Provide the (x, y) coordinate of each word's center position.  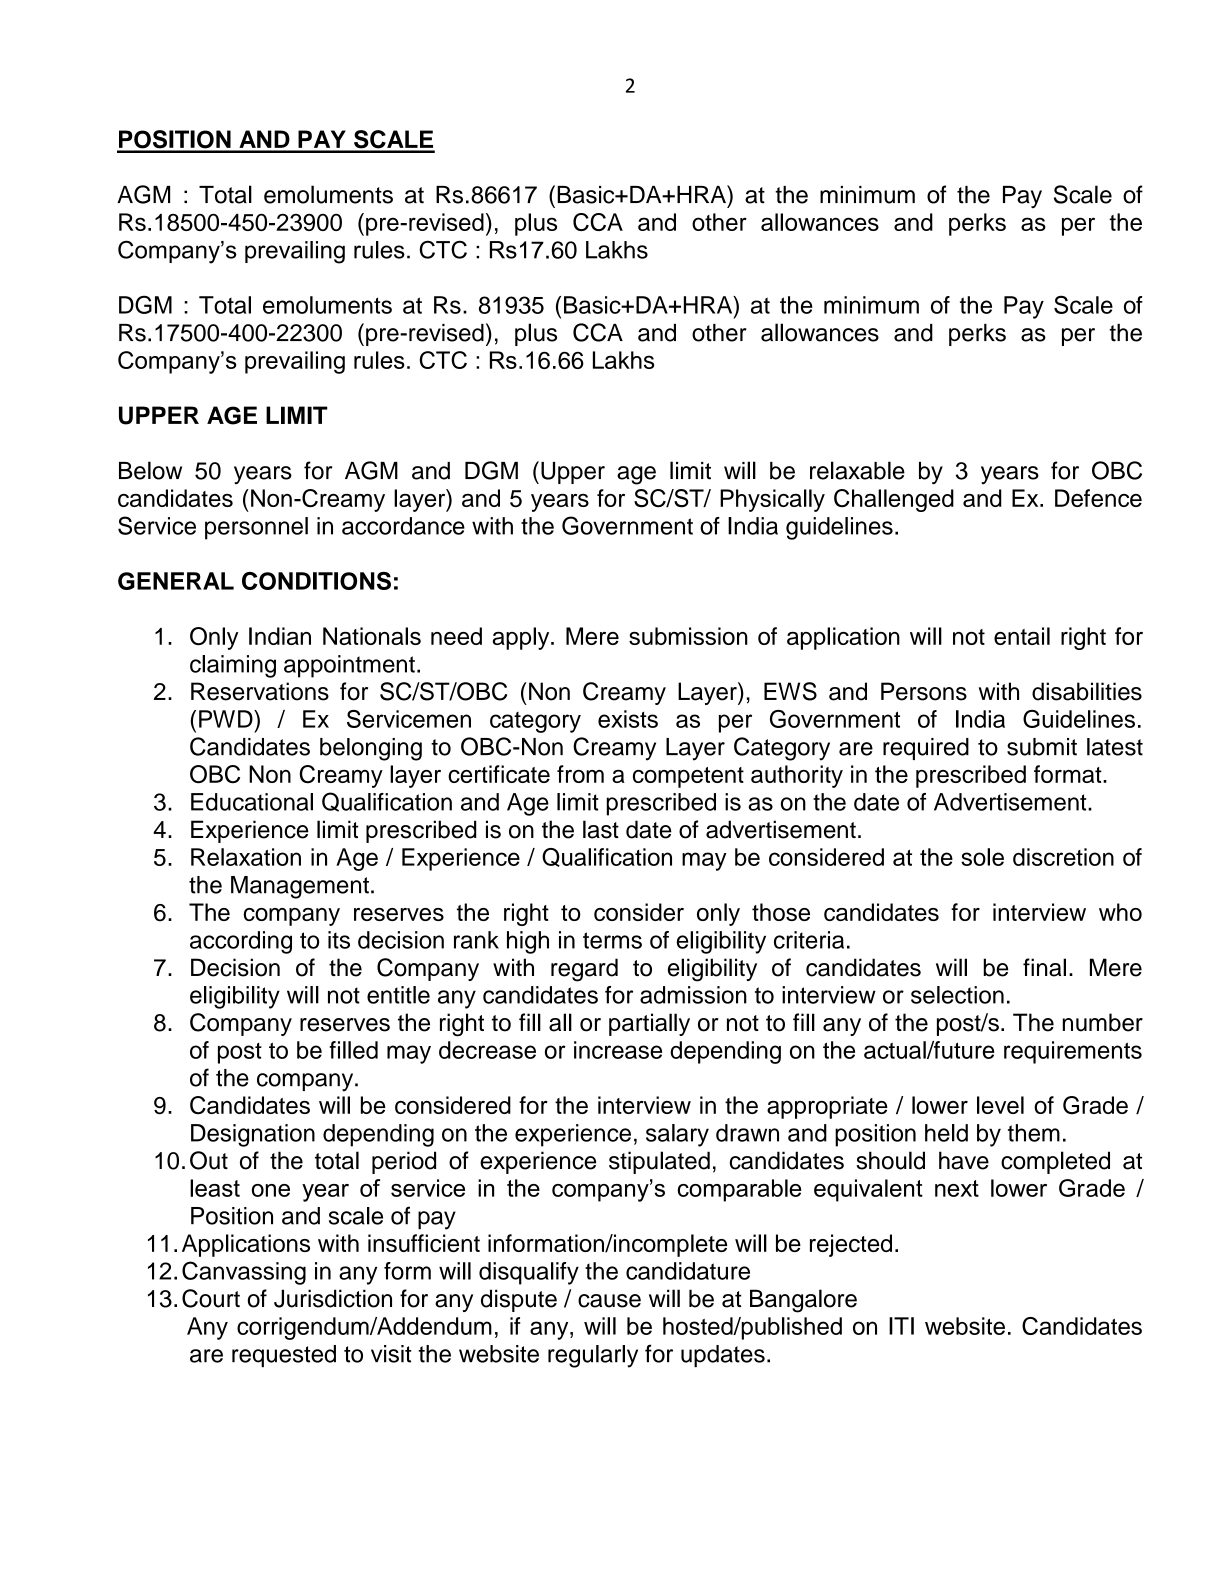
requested (284, 1356)
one (271, 1190)
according (241, 942)
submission (688, 636)
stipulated (659, 1162)
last (601, 829)
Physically (772, 500)
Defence (1098, 498)
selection (957, 995)
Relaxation (246, 857)
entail (1022, 636)
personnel (256, 528)
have (964, 1160)
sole (982, 857)
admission (693, 995)
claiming (233, 666)
